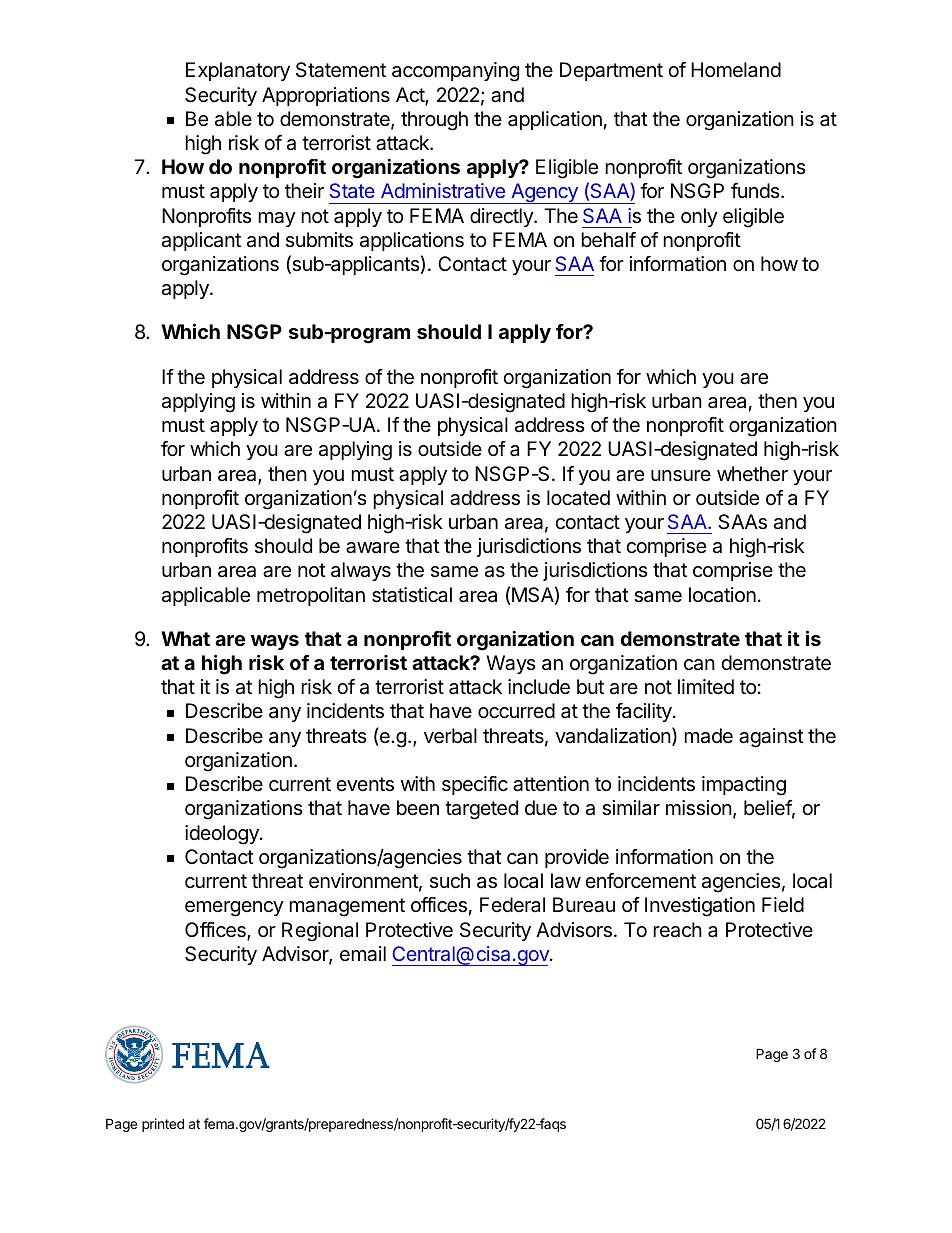  I want to click on What, so click(185, 638).
